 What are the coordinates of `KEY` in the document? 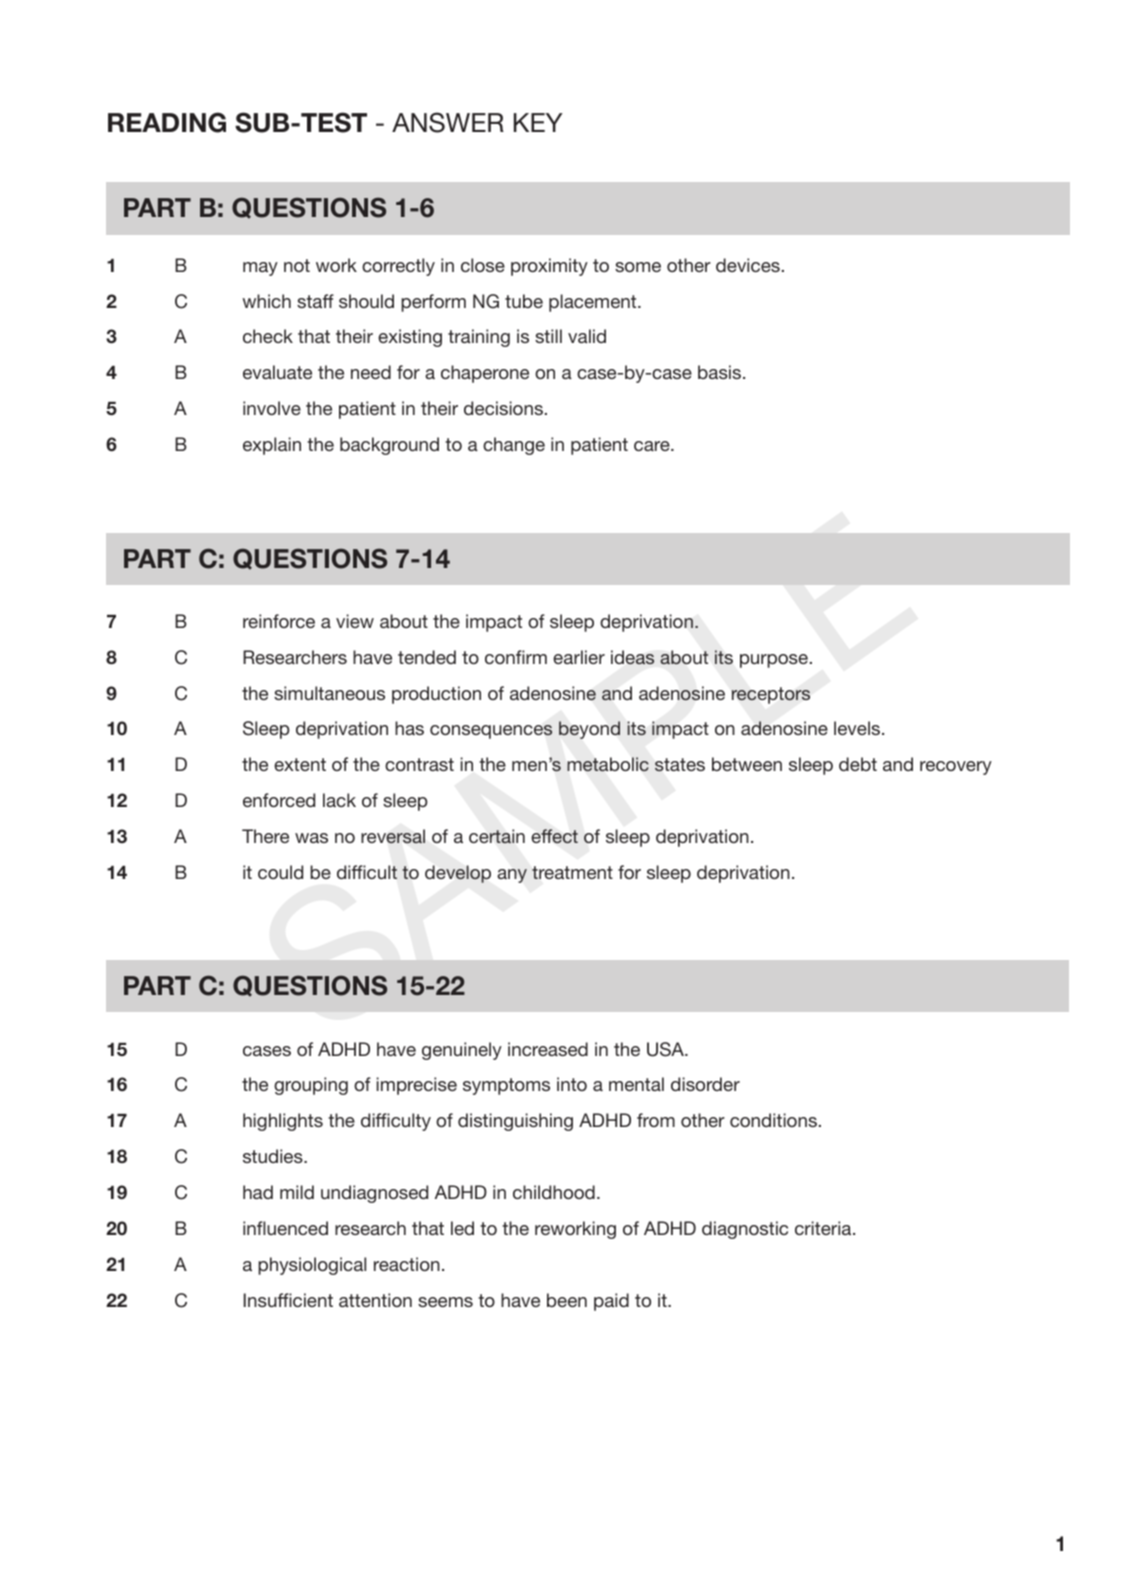 It's located at (538, 122).
